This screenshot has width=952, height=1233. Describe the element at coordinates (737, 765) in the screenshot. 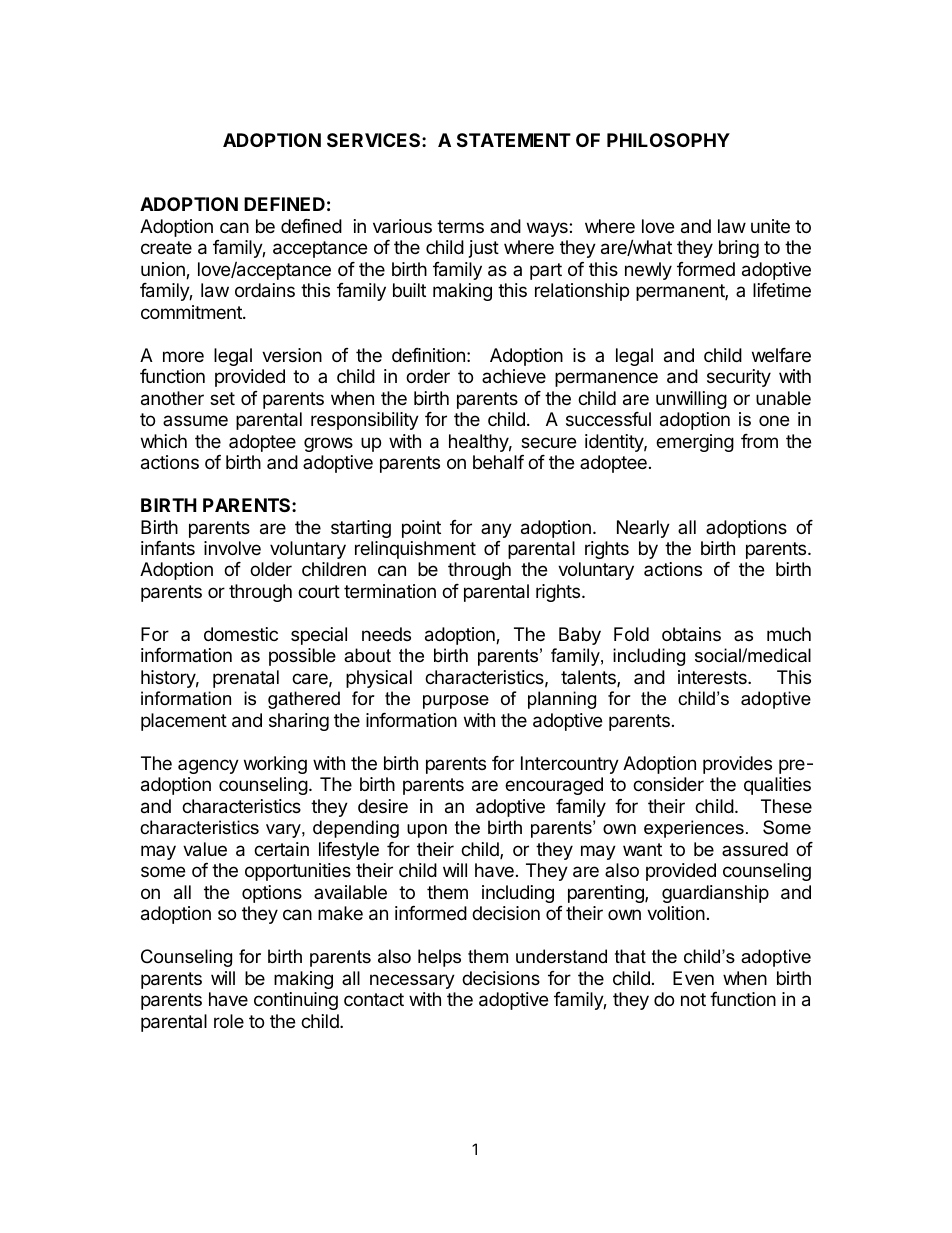

I see `provides` at that location.
